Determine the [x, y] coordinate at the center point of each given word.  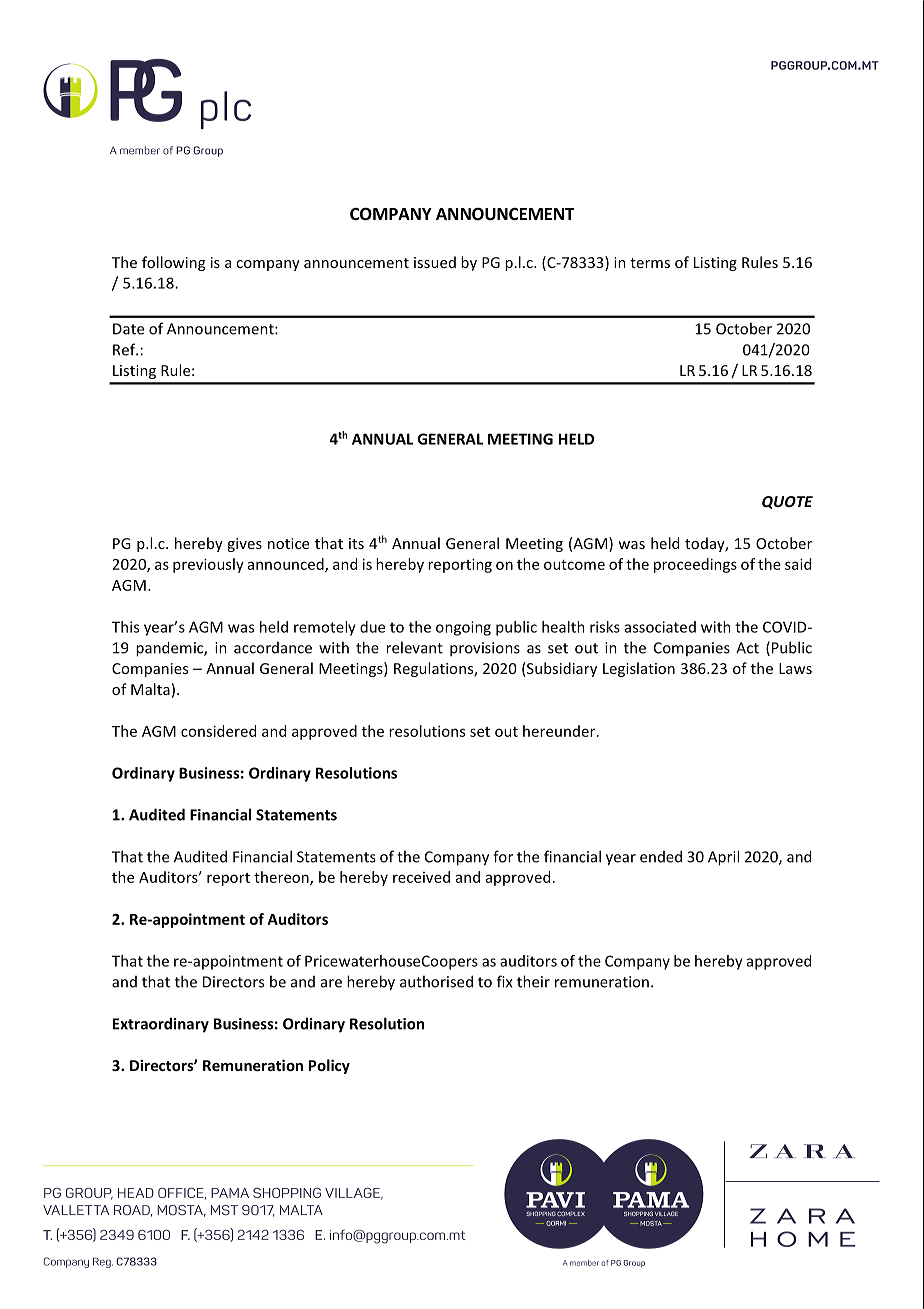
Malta [150, 689]
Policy [329, 1066]
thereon [282, 878]
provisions [485, 649]
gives [244, 545]
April [723, 858]
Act [747, 648]
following [173, 263]
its [356, 543]
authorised [436, 981]
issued [435, 262]
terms [650, 263]
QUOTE [787, 502]
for [503, 856]
